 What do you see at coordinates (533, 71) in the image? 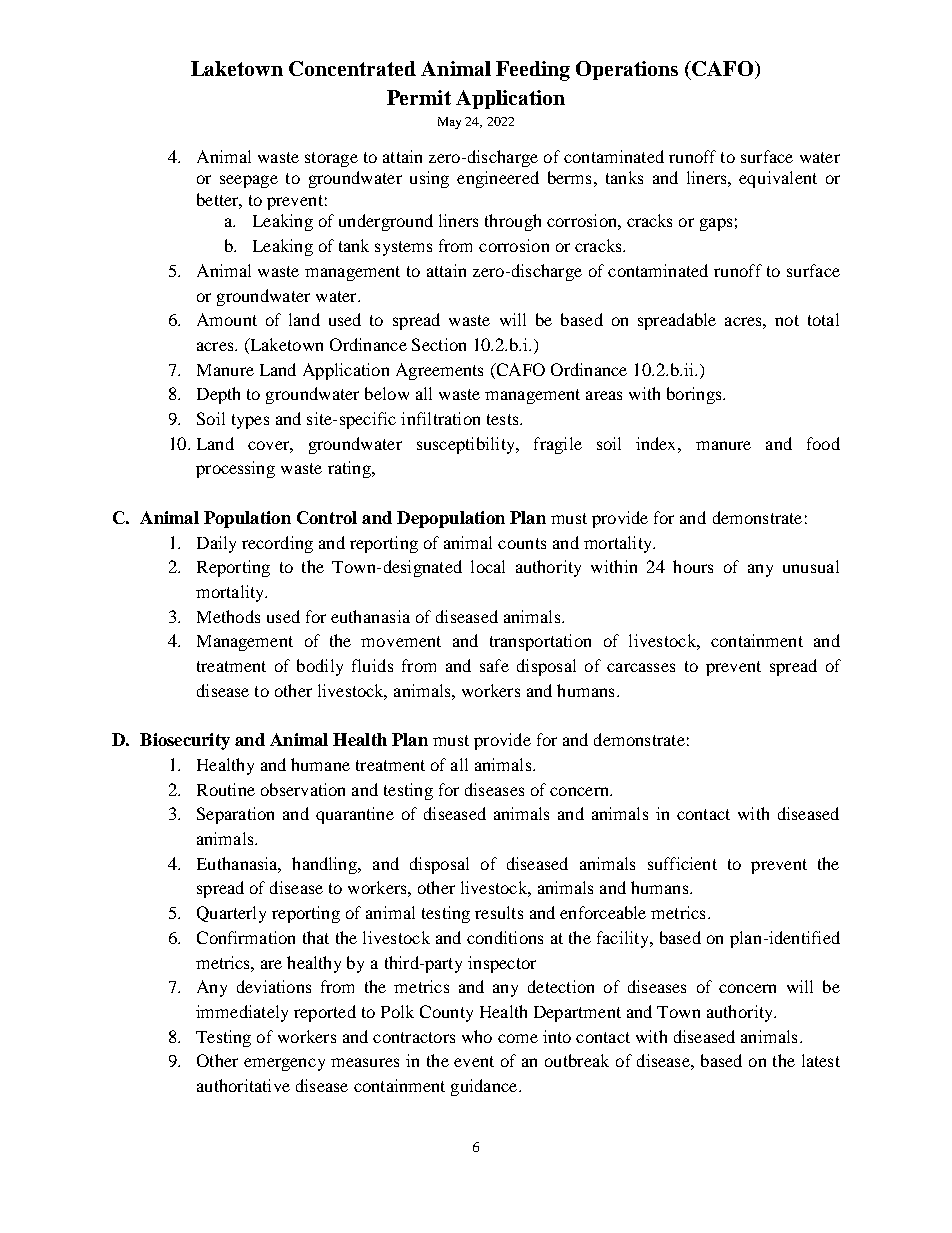
I see `Feeding` at bounding box center [533, 71].
